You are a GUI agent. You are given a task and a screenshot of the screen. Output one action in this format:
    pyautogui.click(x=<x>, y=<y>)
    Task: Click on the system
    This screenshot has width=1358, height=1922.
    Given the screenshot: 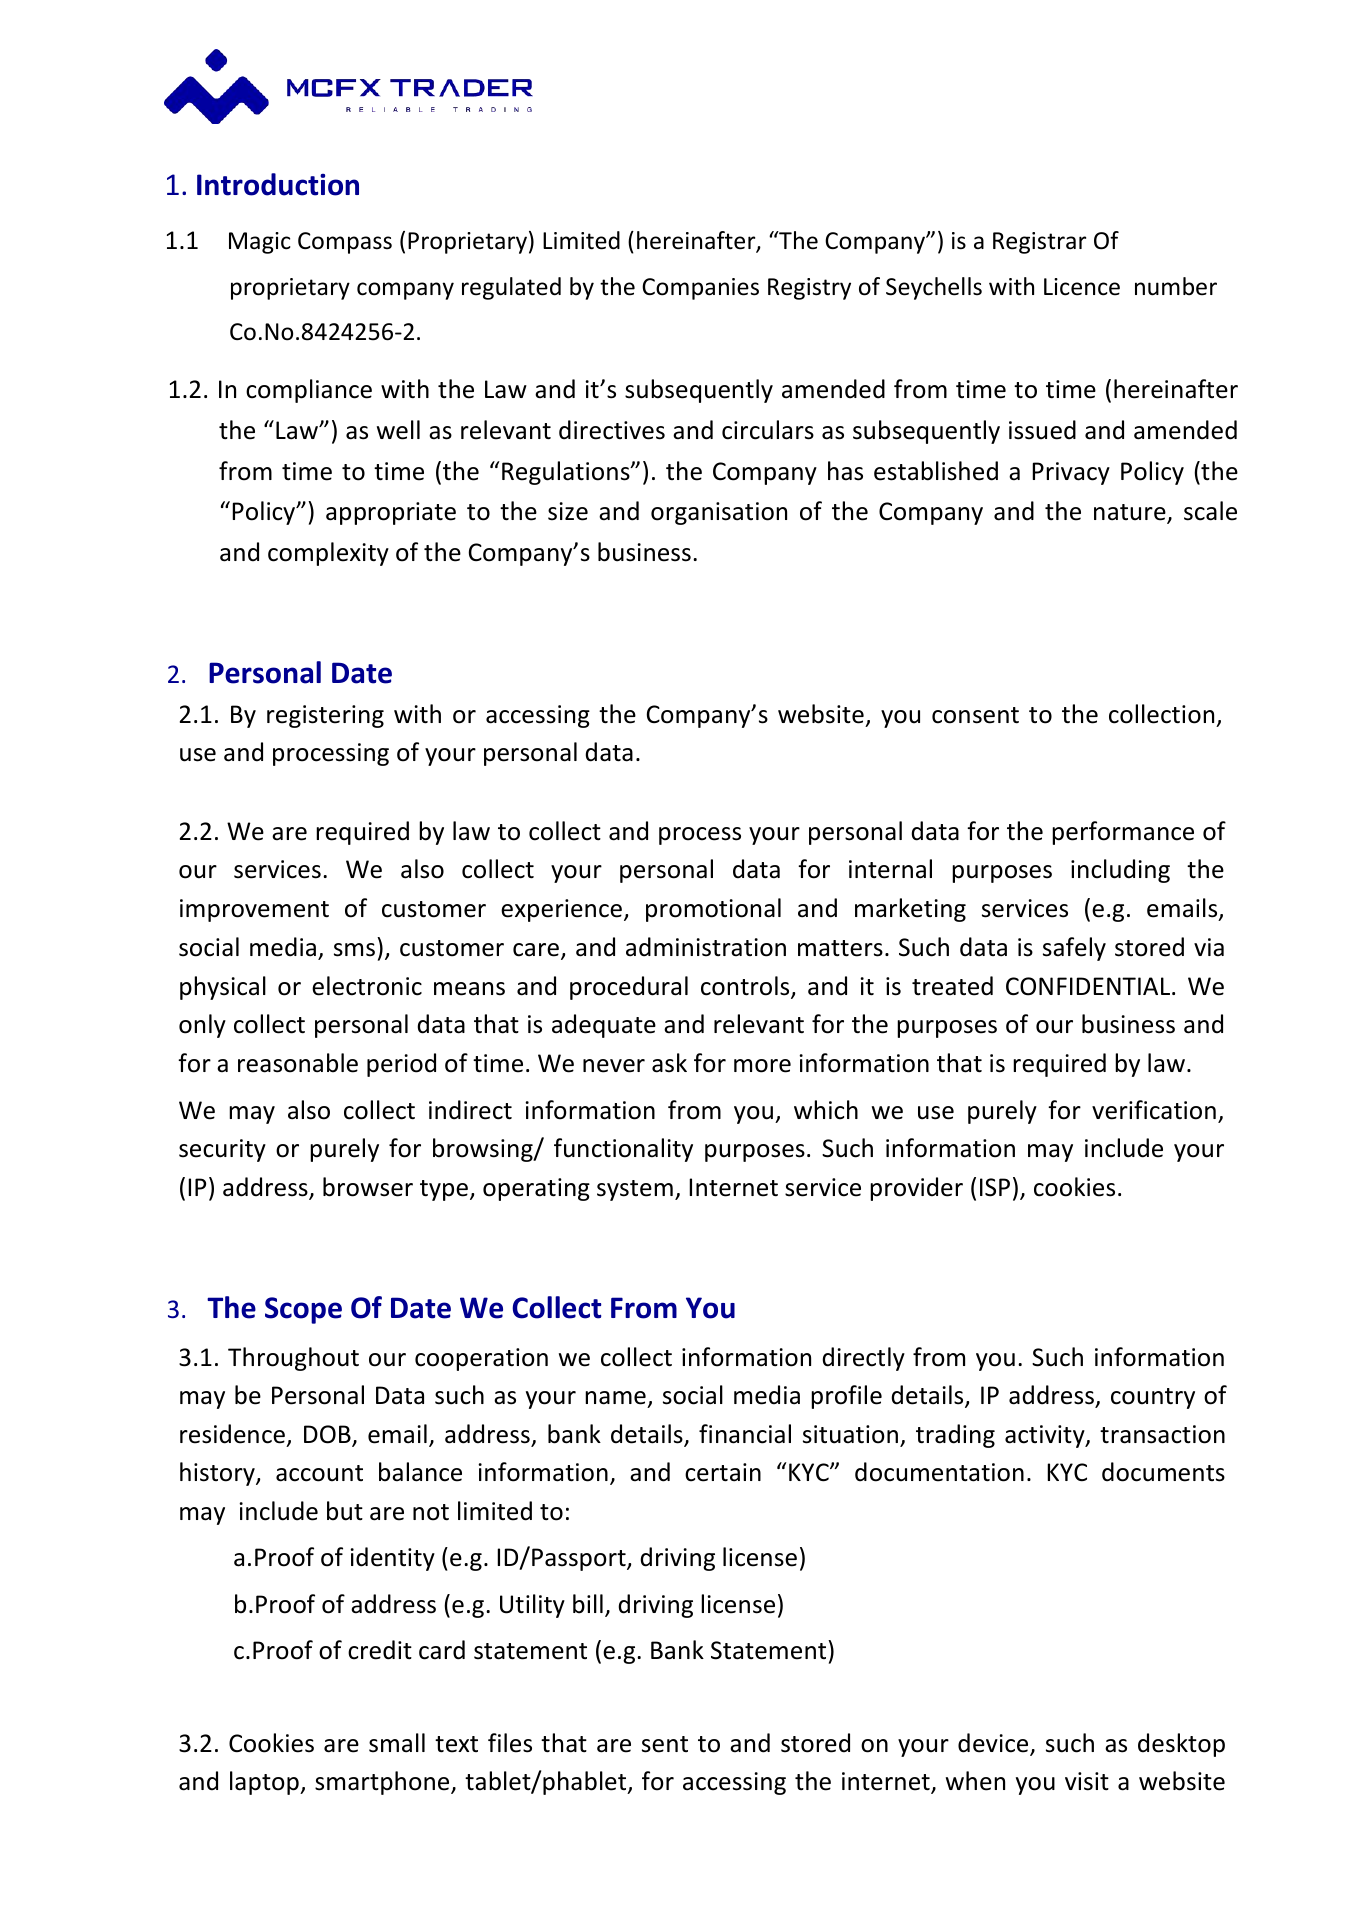 What is the action you would take?
    pyautogui.click(x=635, y=1190)
